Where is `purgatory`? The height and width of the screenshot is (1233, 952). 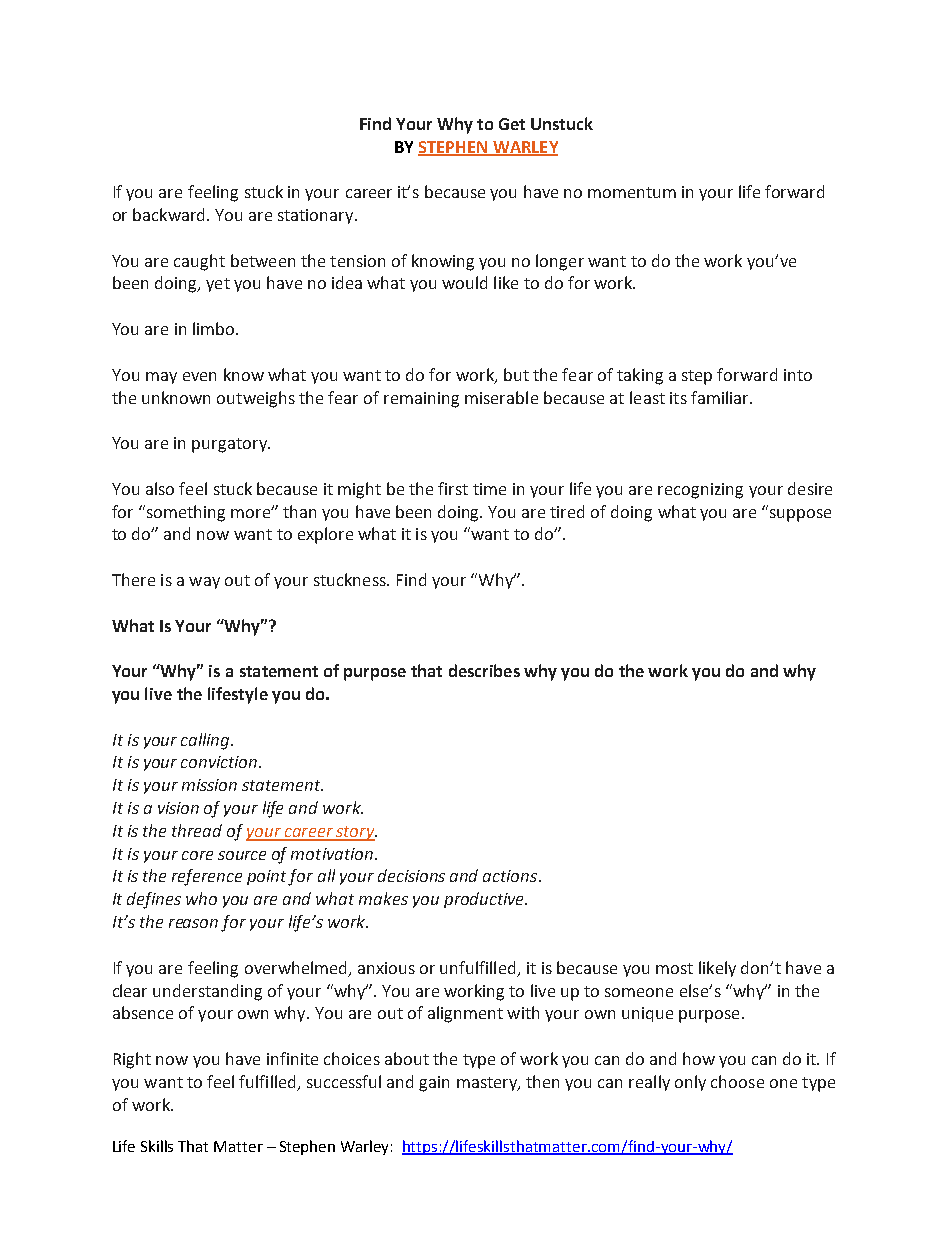 purgatory is located at coordinates (230, 445).
